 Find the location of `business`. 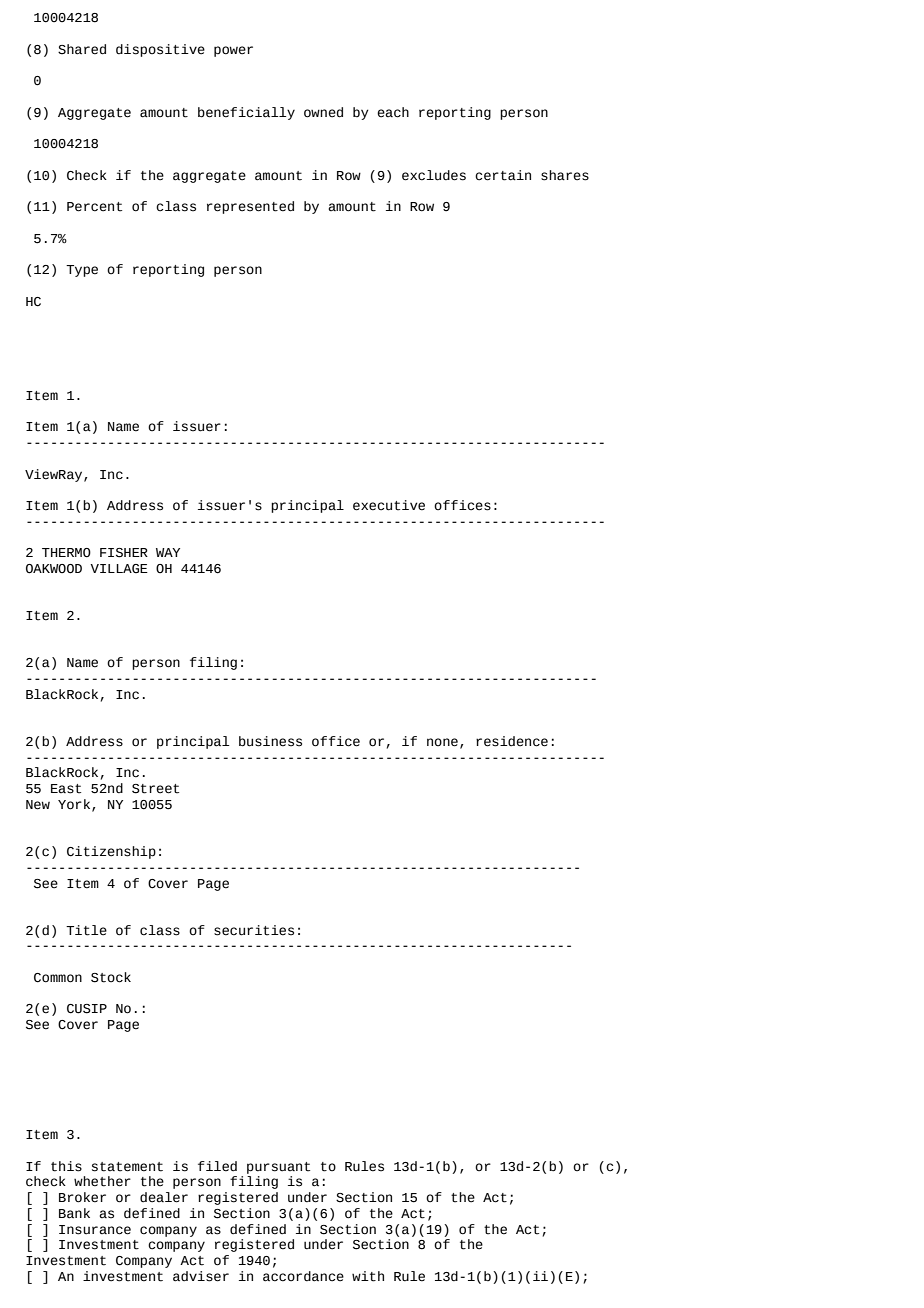

business is located at coordinates (270, 741).
